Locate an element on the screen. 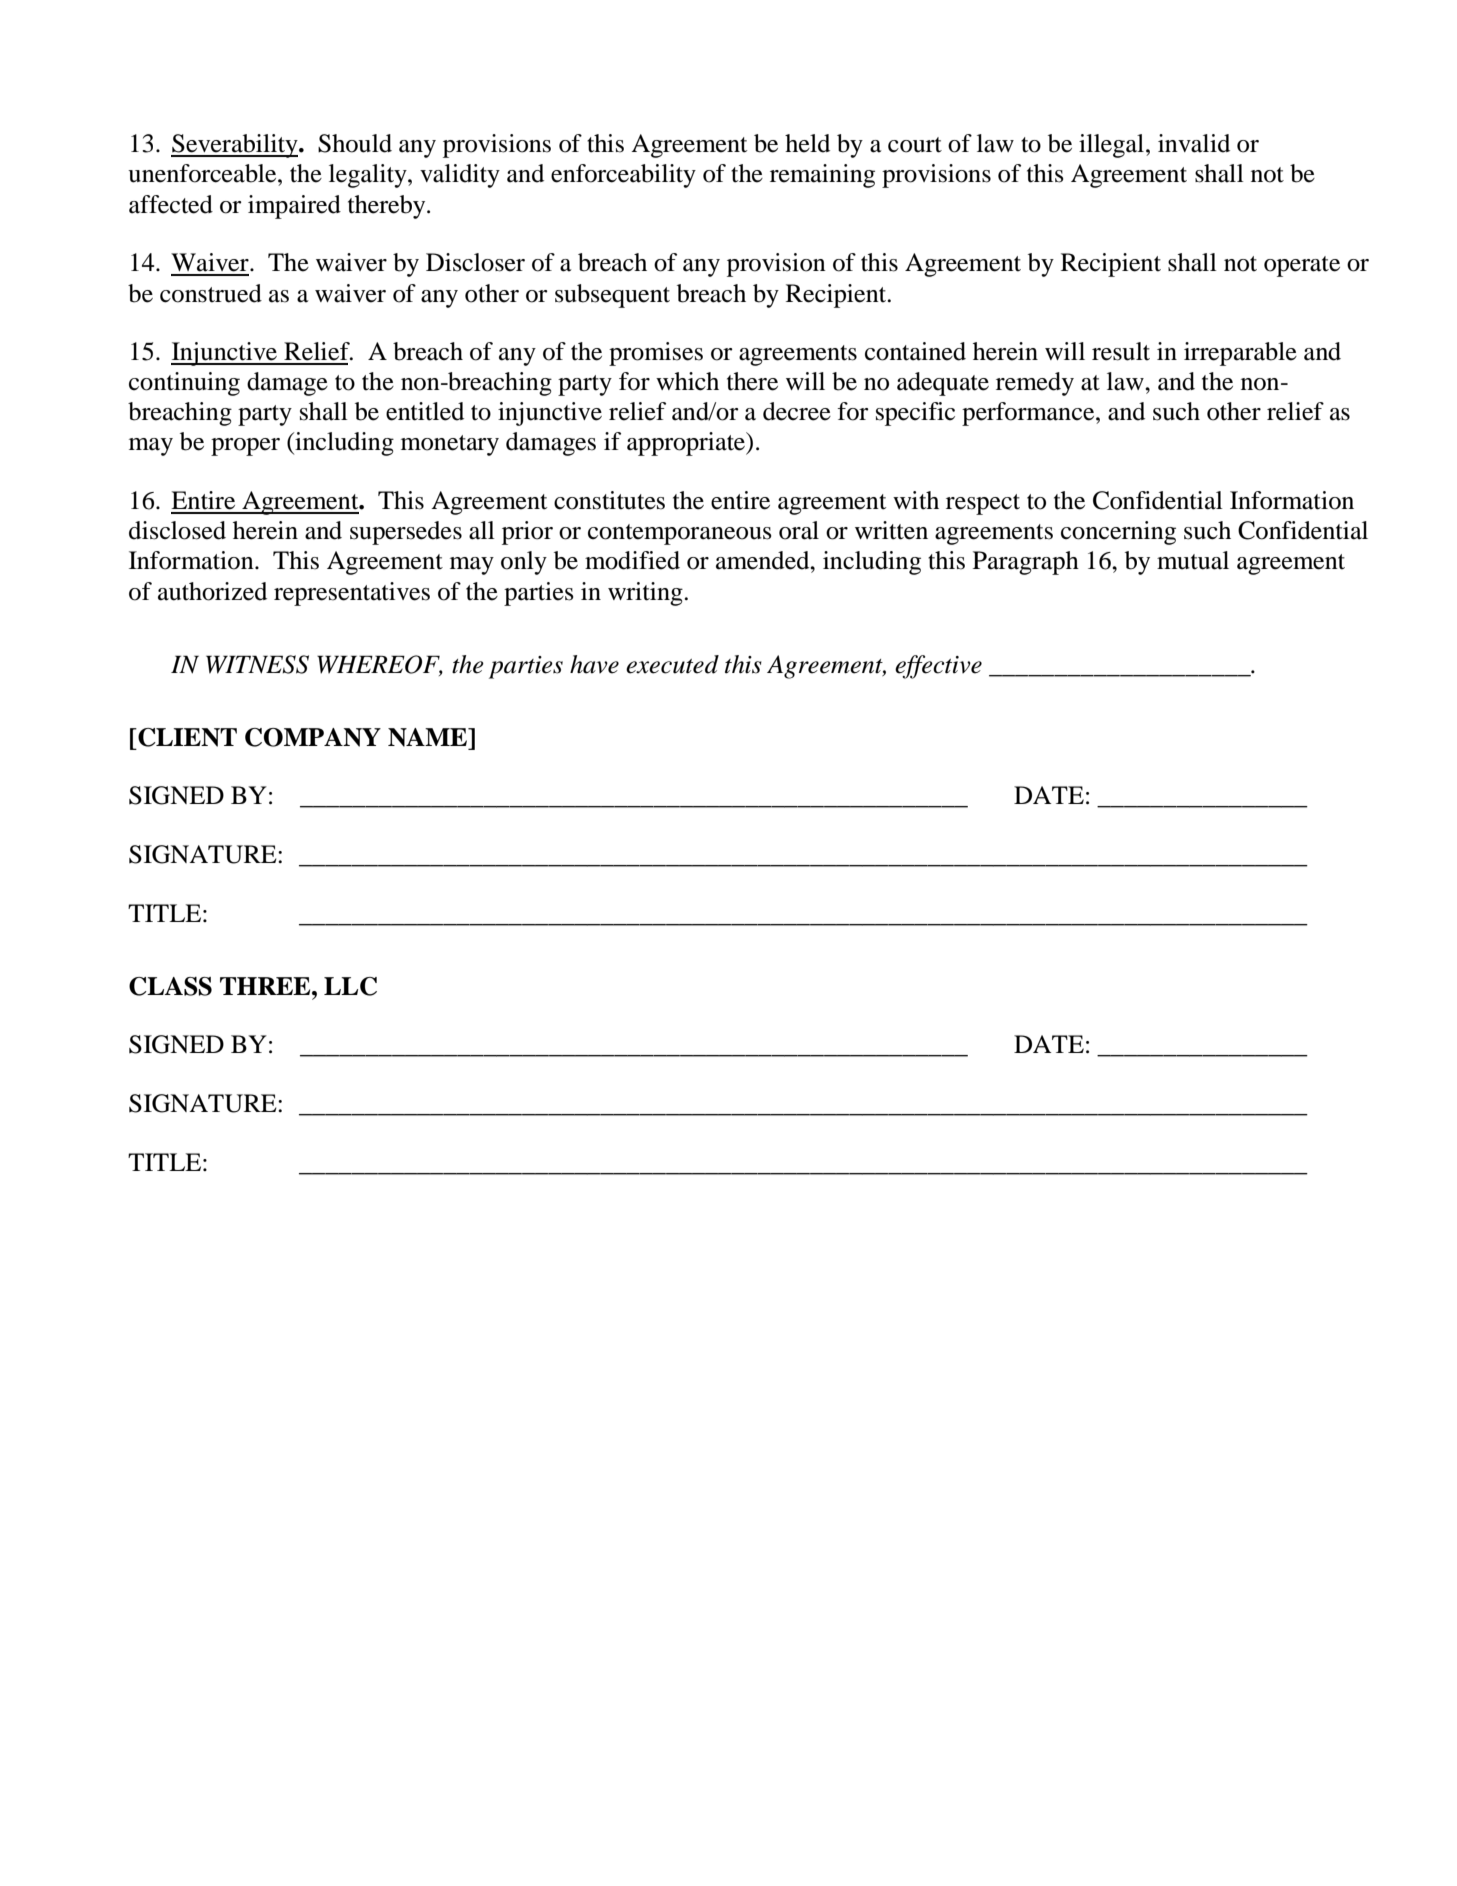 This screenshot has height=1886, width=1457. LLC is located at coordinates (350, 986).
